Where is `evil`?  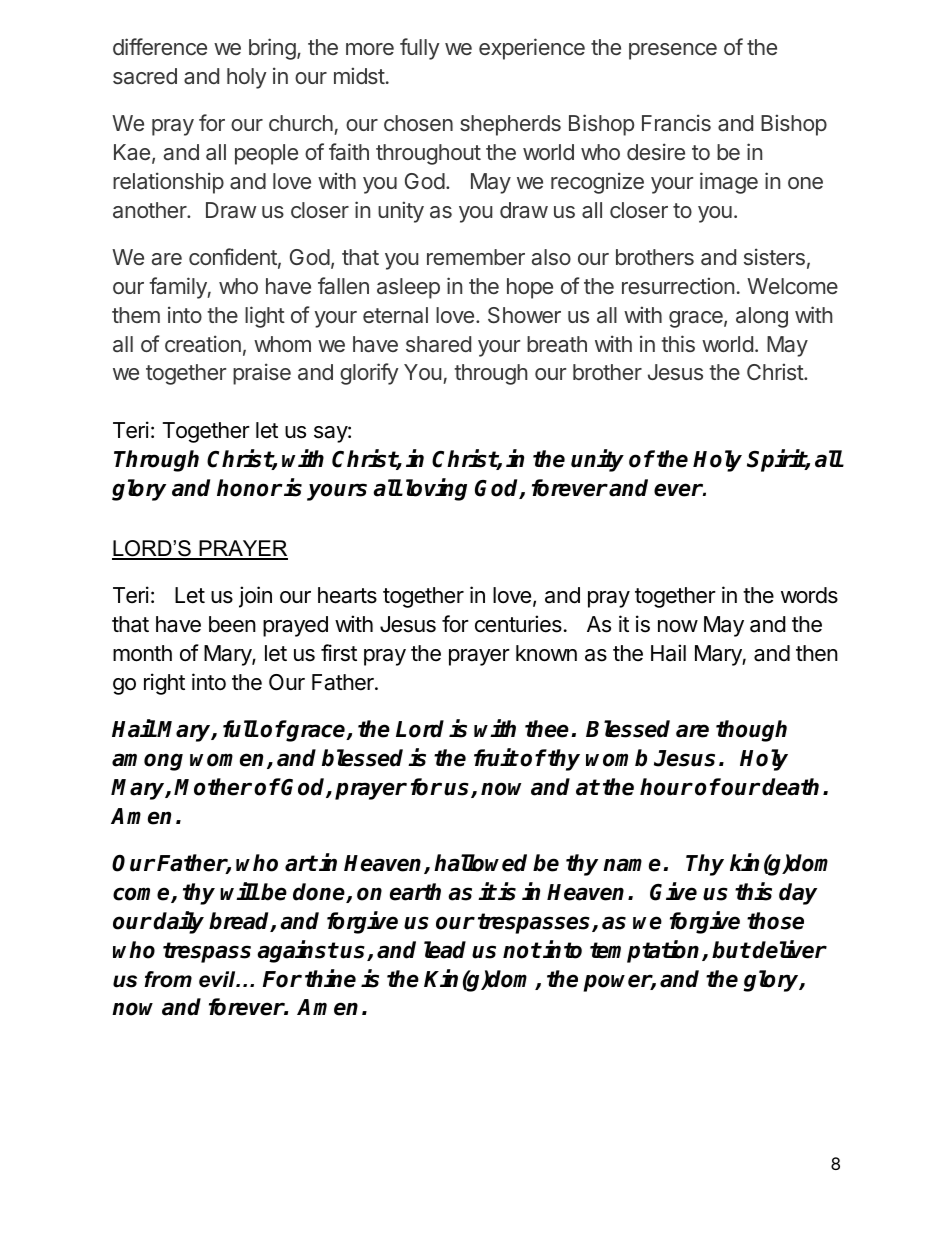 evil is located at coordinates (218, 979).
